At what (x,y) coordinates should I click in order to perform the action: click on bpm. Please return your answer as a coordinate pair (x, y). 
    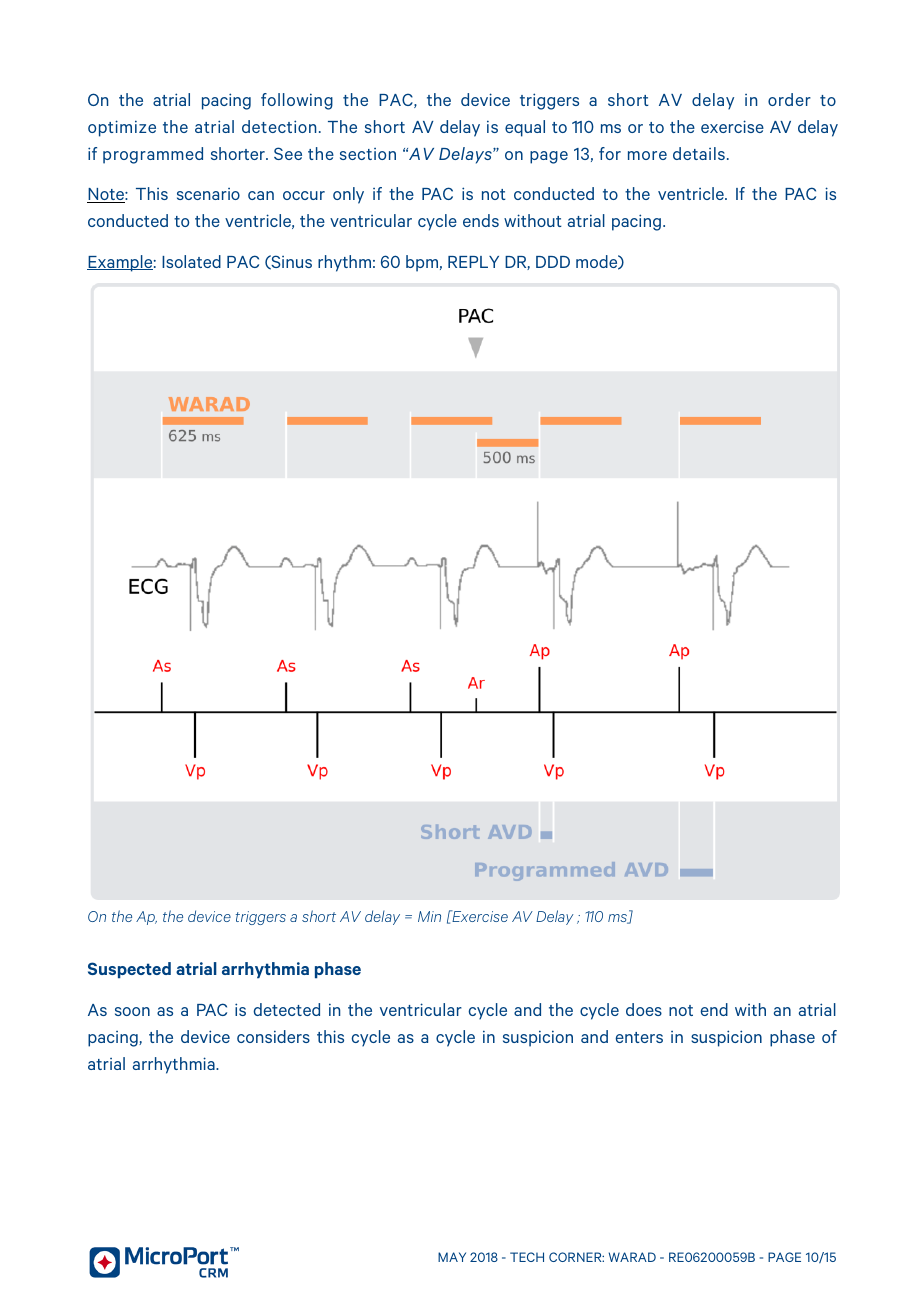
    Looking at the image, I should click on (422, 263).
